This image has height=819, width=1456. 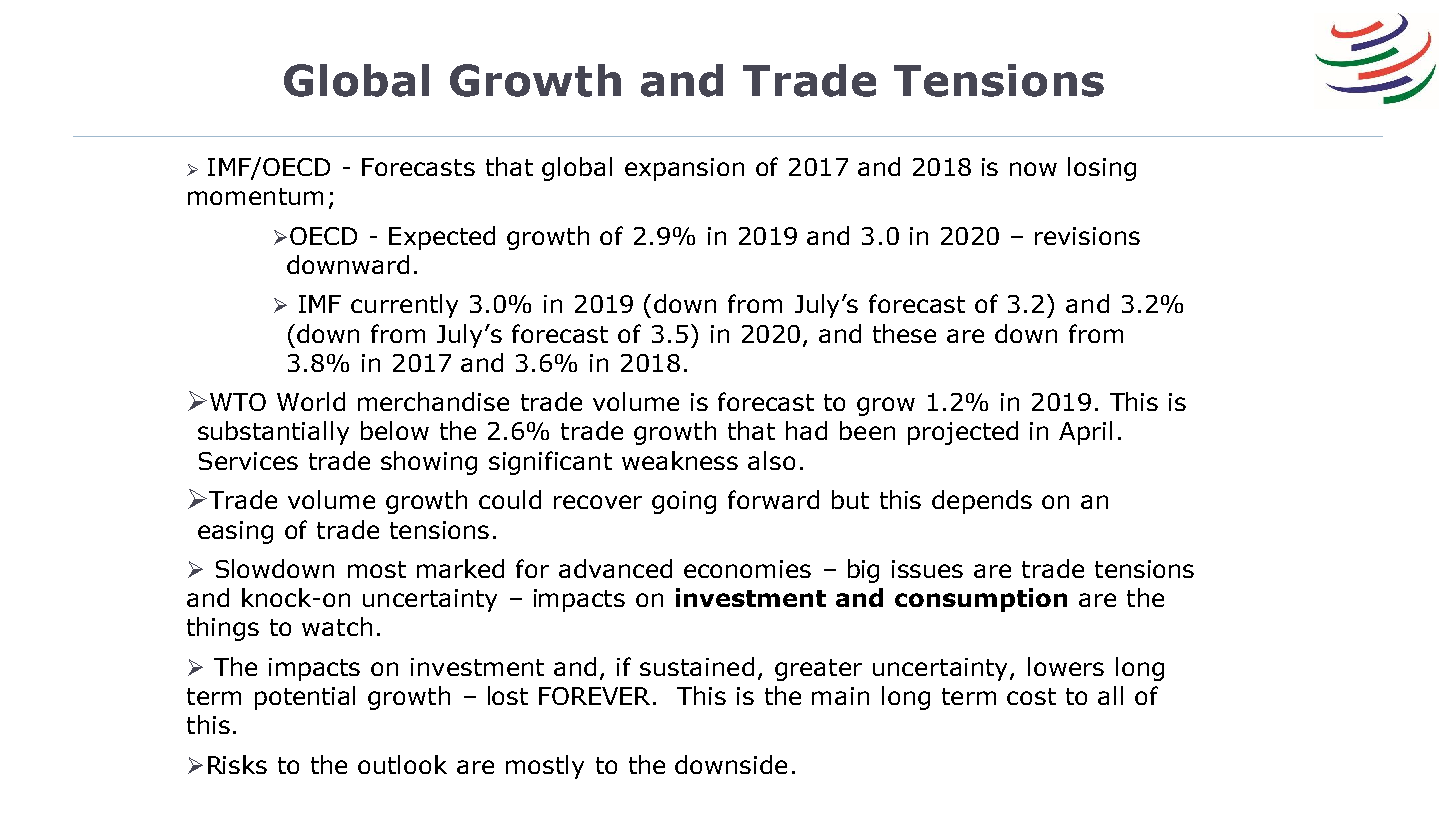 What do you see at coordinates (684, 169) in the image?
I see `expansion` at bounding box center [684, 169].
